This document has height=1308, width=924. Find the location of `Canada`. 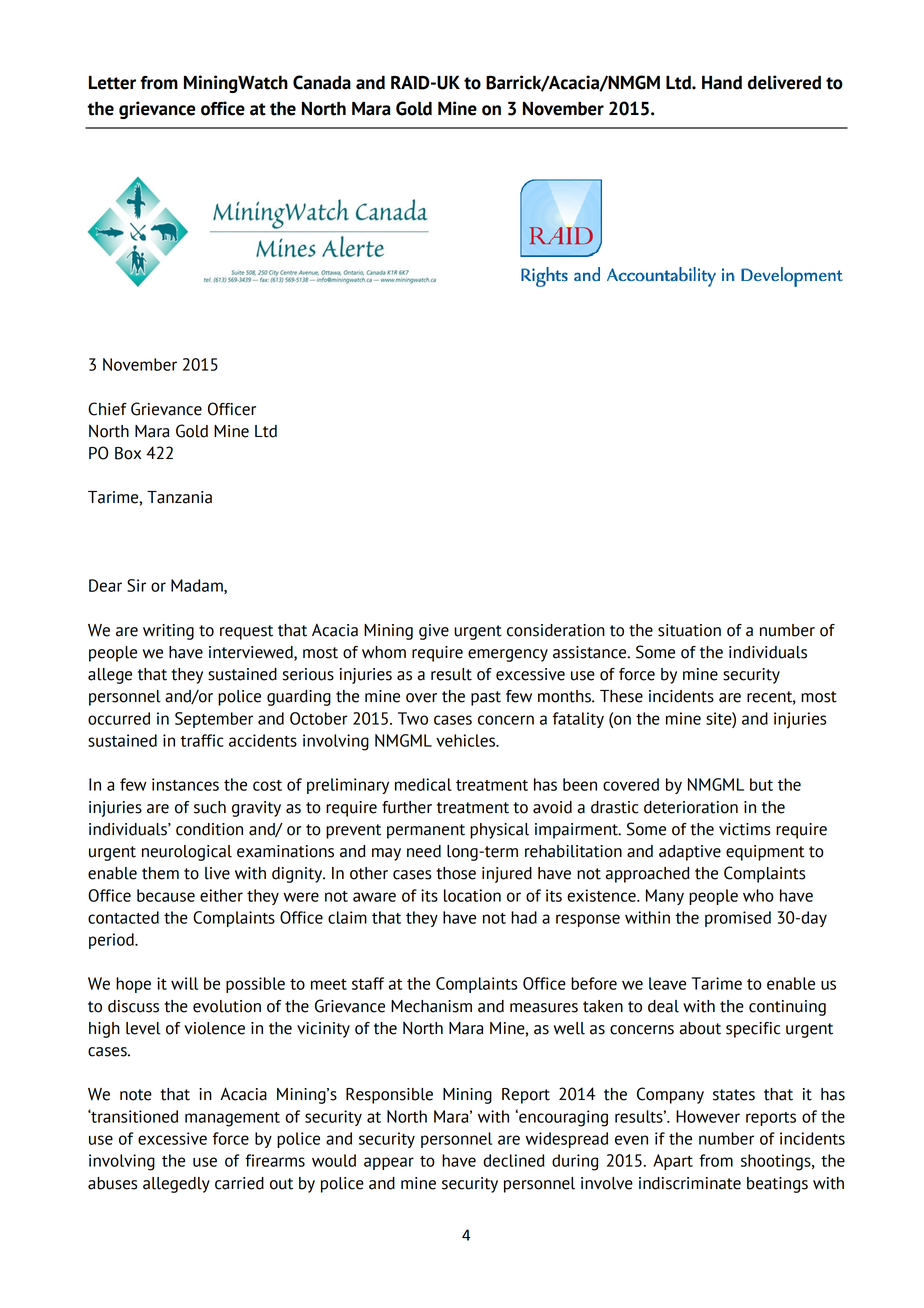

Canada is located at coordinates (322, 82).
